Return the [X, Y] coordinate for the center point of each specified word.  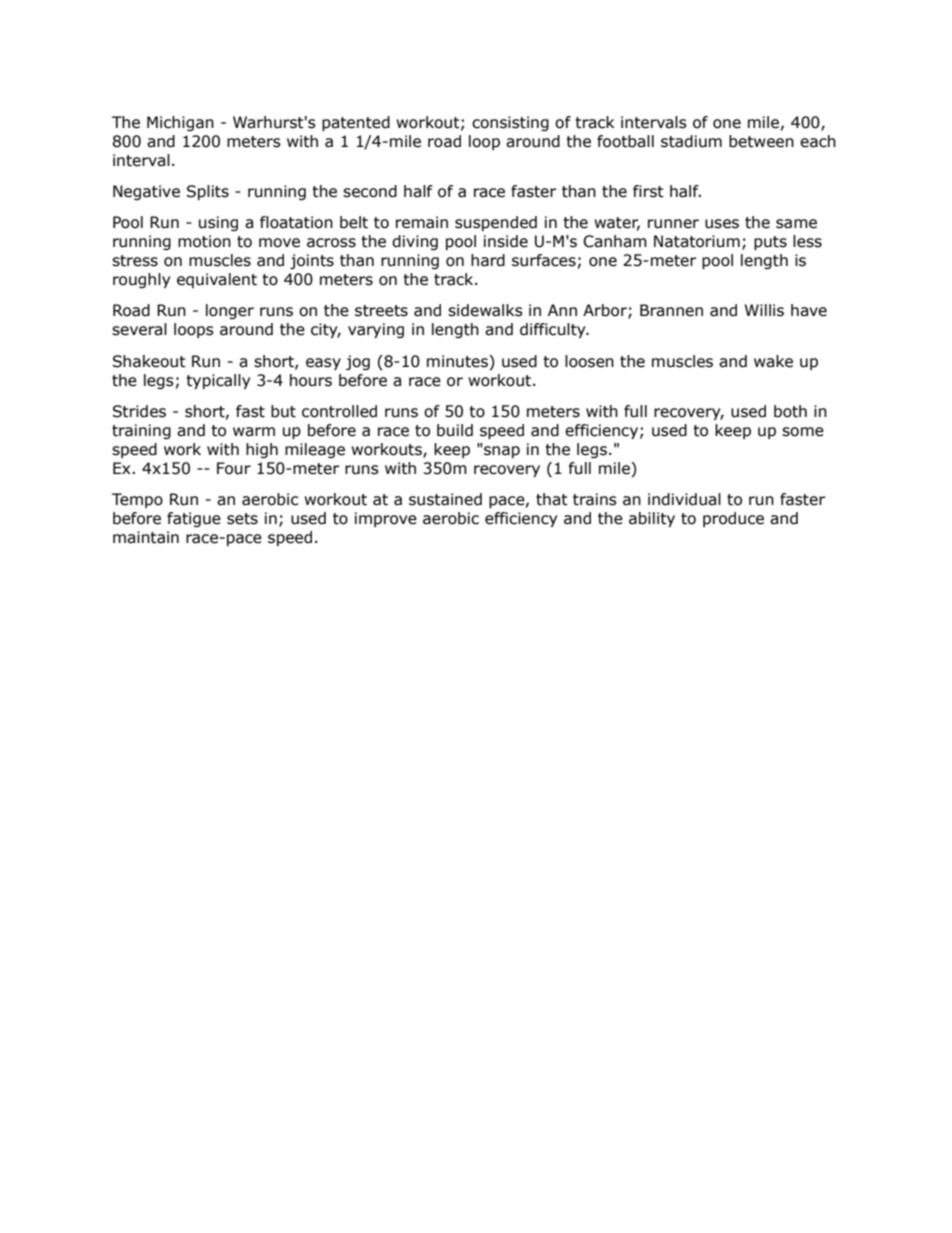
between [761, 141]
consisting [510, 123]
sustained [445, 499]
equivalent [217, 280]
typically [218, 381]
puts [770, 243]
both [790, 411]
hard [488, 260]
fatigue [194, 519]
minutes [458, 361]
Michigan [180, 123]
